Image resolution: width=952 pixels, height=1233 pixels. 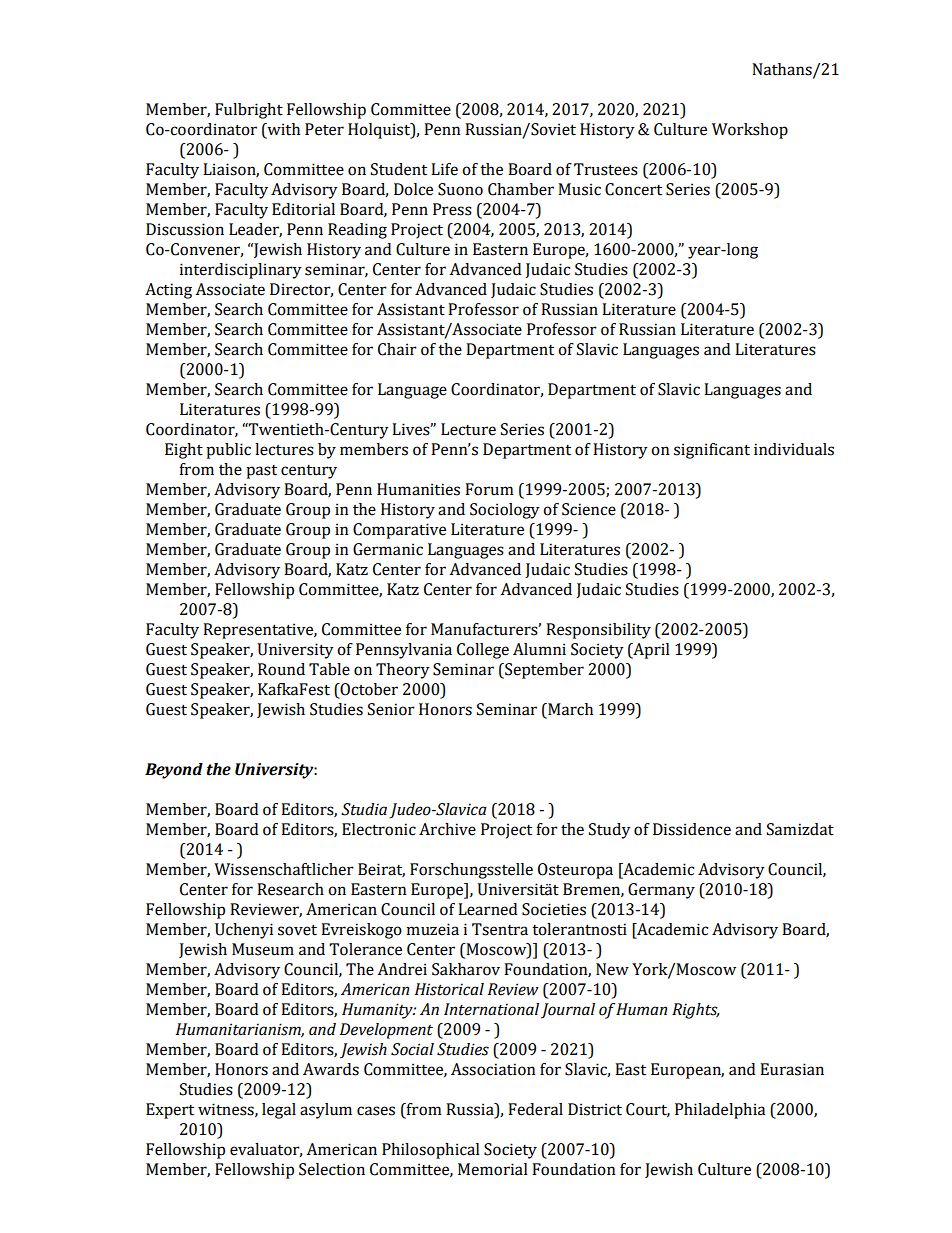 I want to click on Round, so click(x=281, y=669).
